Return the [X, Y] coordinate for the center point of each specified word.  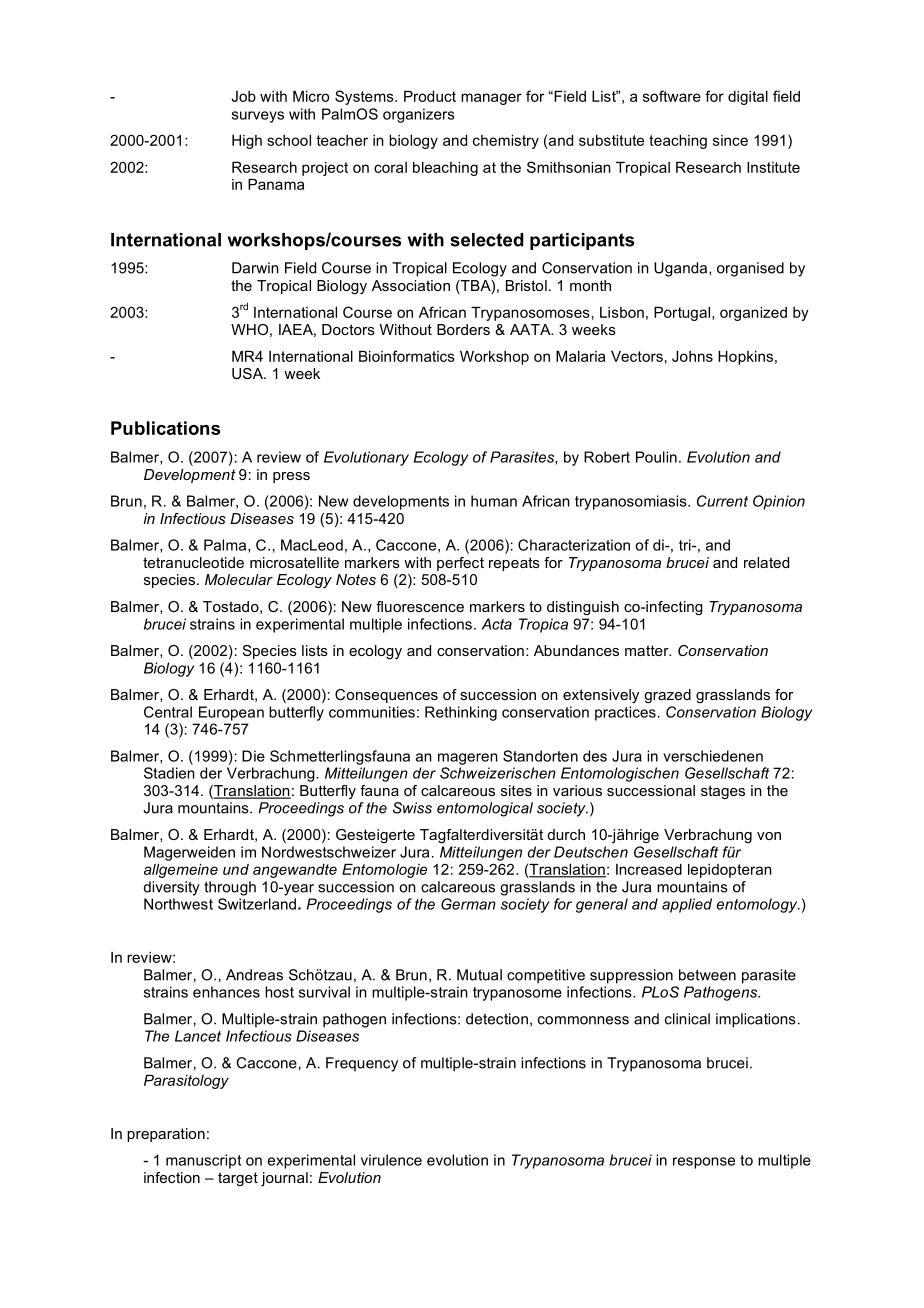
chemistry [506, 142]
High [247, 142]
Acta [496, 624]
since [730, 140]
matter [648, 650]
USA [248, 373]
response [704, 1163]
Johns [692, 356]
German [468, 904]
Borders [463, 329]
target [238, 1179]
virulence [391, 1160]
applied [687, 905]
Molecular [239, 579]
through [230, 888]
